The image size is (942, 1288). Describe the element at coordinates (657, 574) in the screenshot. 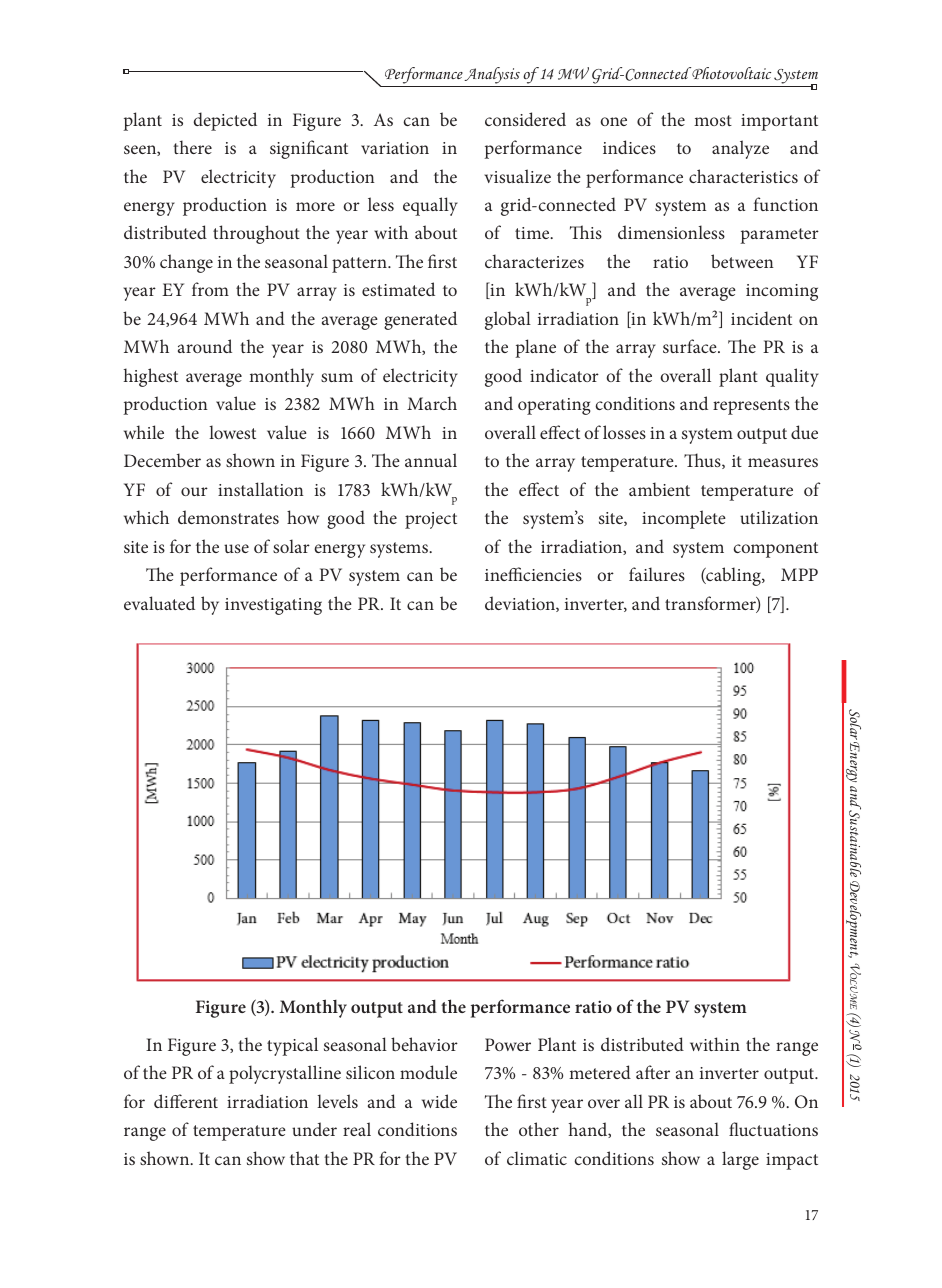

I see `failures` at that location.
